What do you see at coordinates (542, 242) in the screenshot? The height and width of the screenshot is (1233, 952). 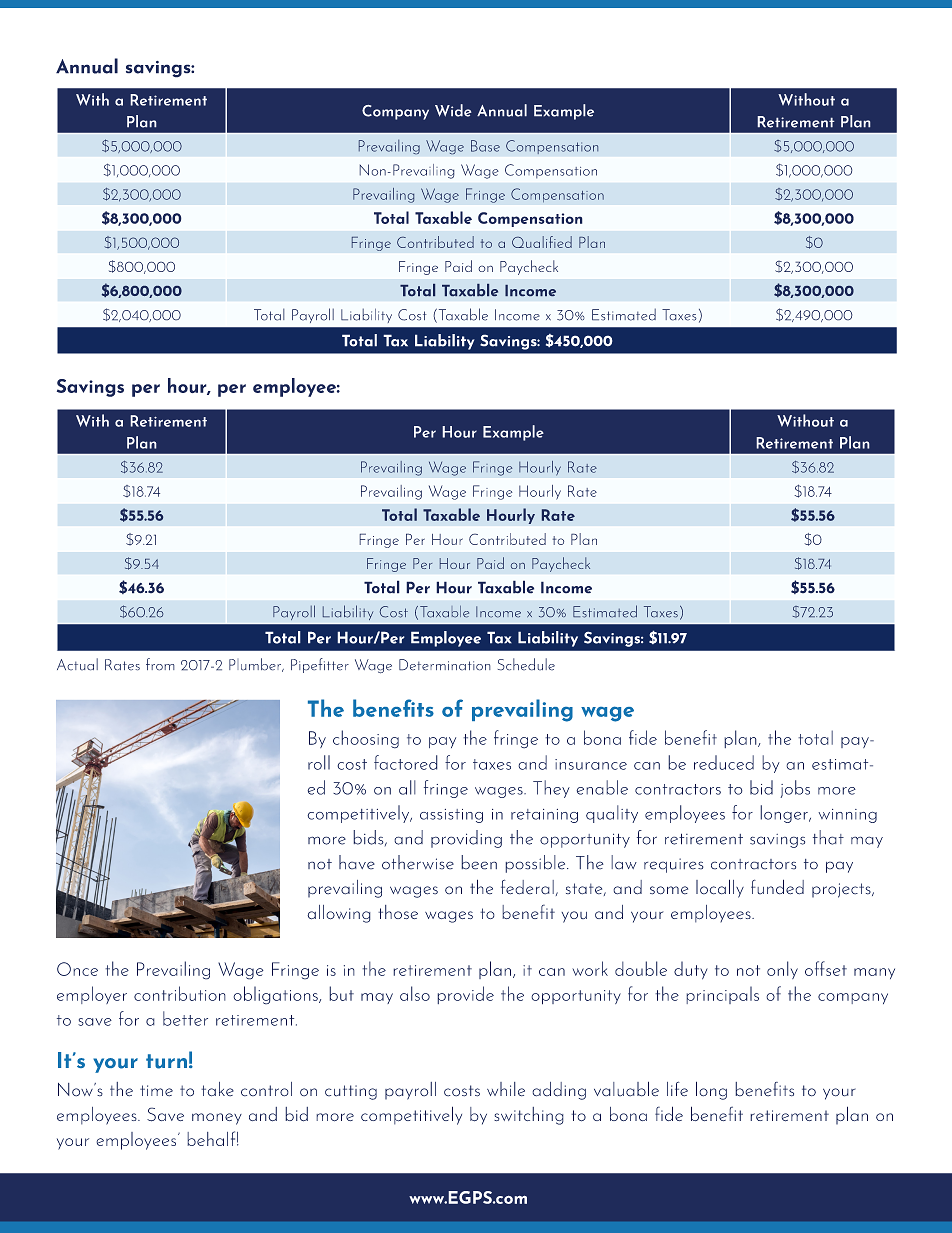 I see `Qualified` at bounding box center [542, 242].
